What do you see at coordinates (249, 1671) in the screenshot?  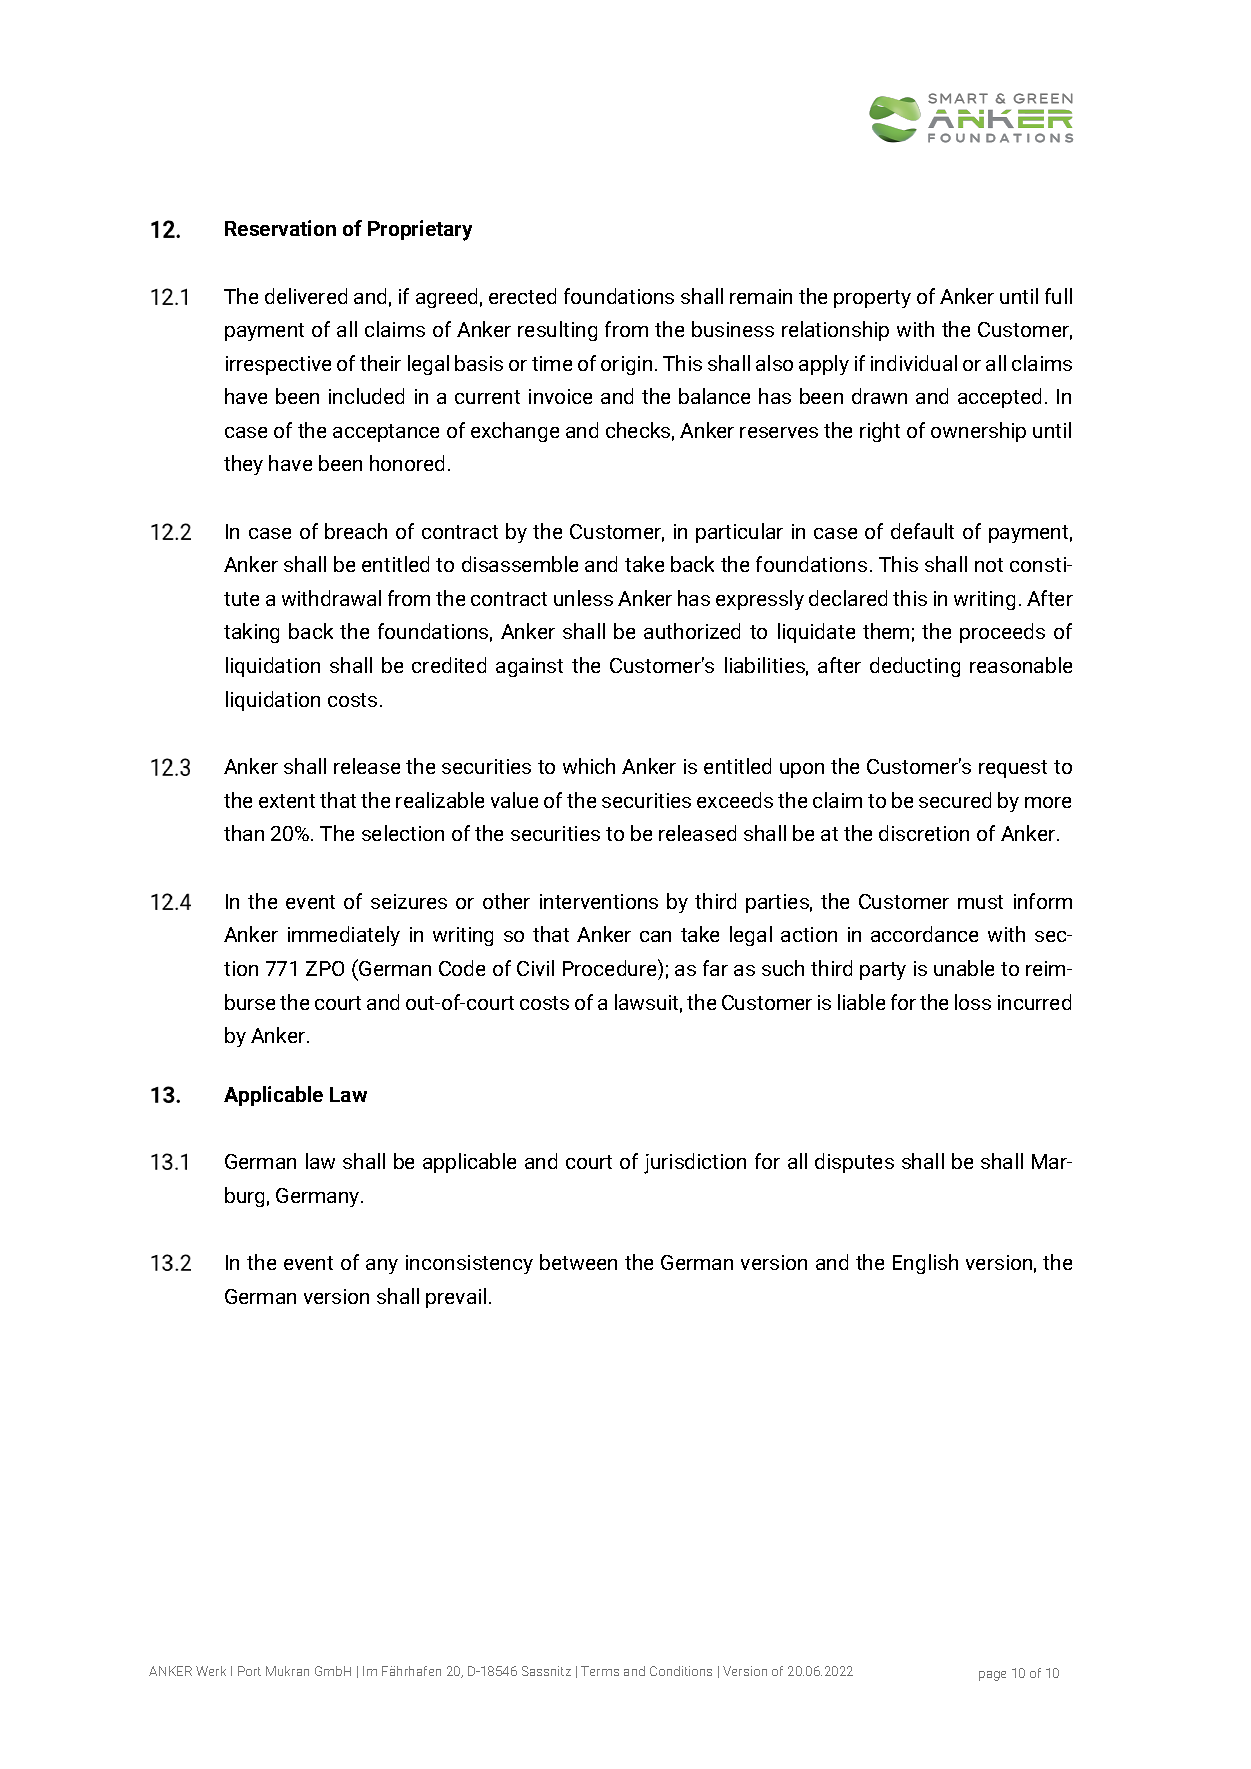 I see `Port` at bounding box center [249, 1671].
